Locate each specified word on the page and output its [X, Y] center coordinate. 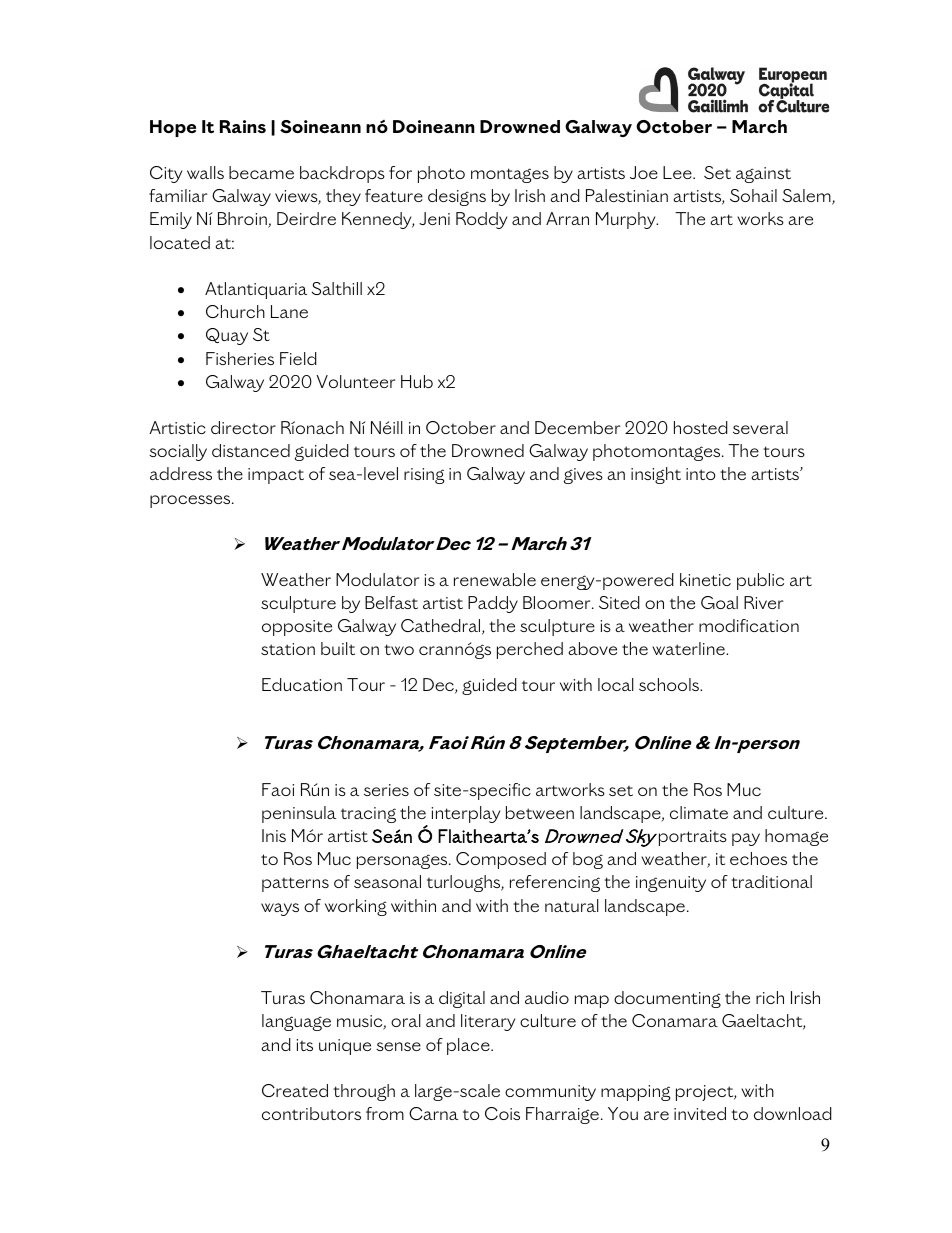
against [763, 175]
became [261, 172]
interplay [465, 814]
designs [457, 197]
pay [746, 839]
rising [424, 476]
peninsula [299, 814]
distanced [251, 450]
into [701, 474]
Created [295, 1090]
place [469, 1046]
